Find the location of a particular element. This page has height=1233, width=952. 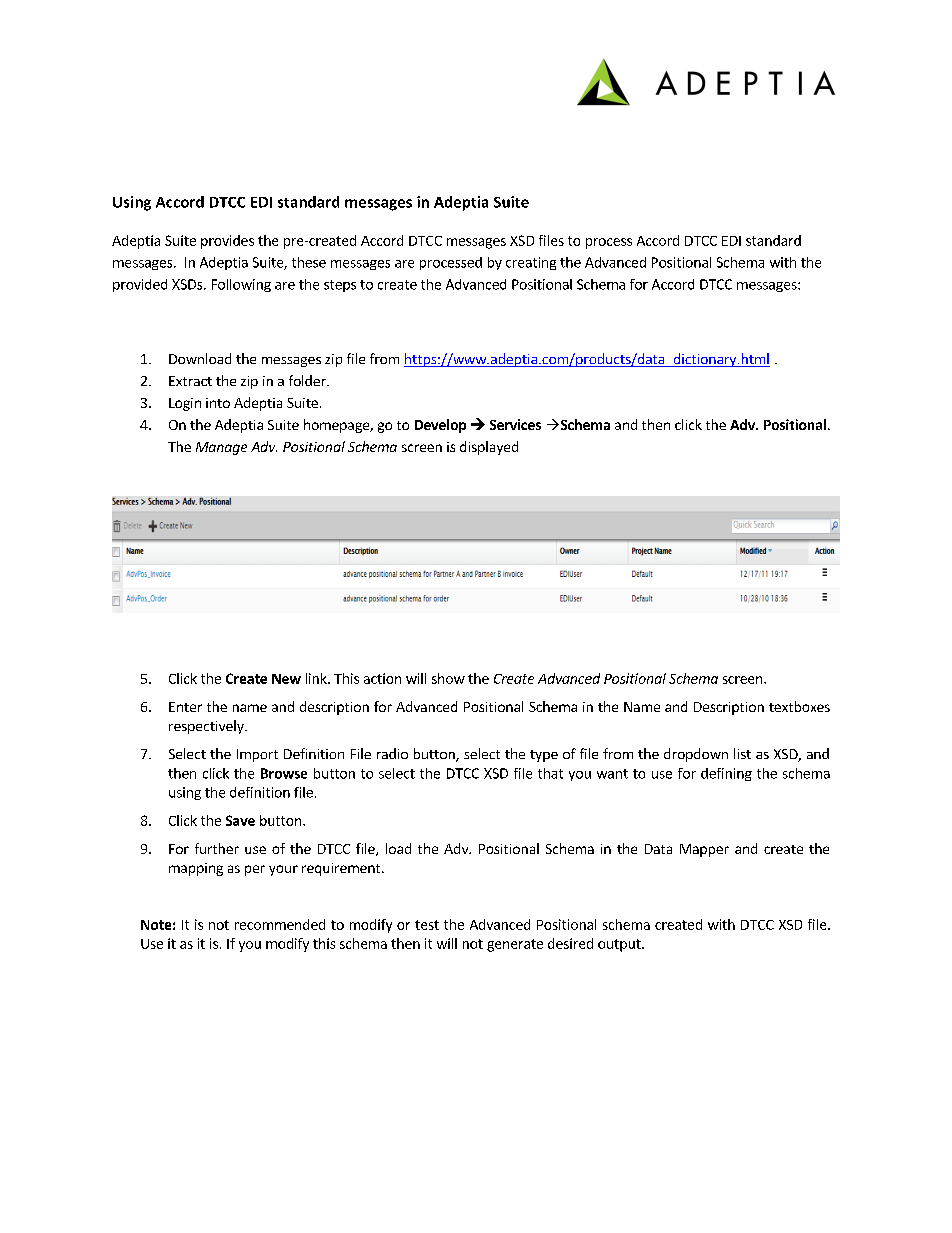

recommended is located at coordinates (280, 924).
